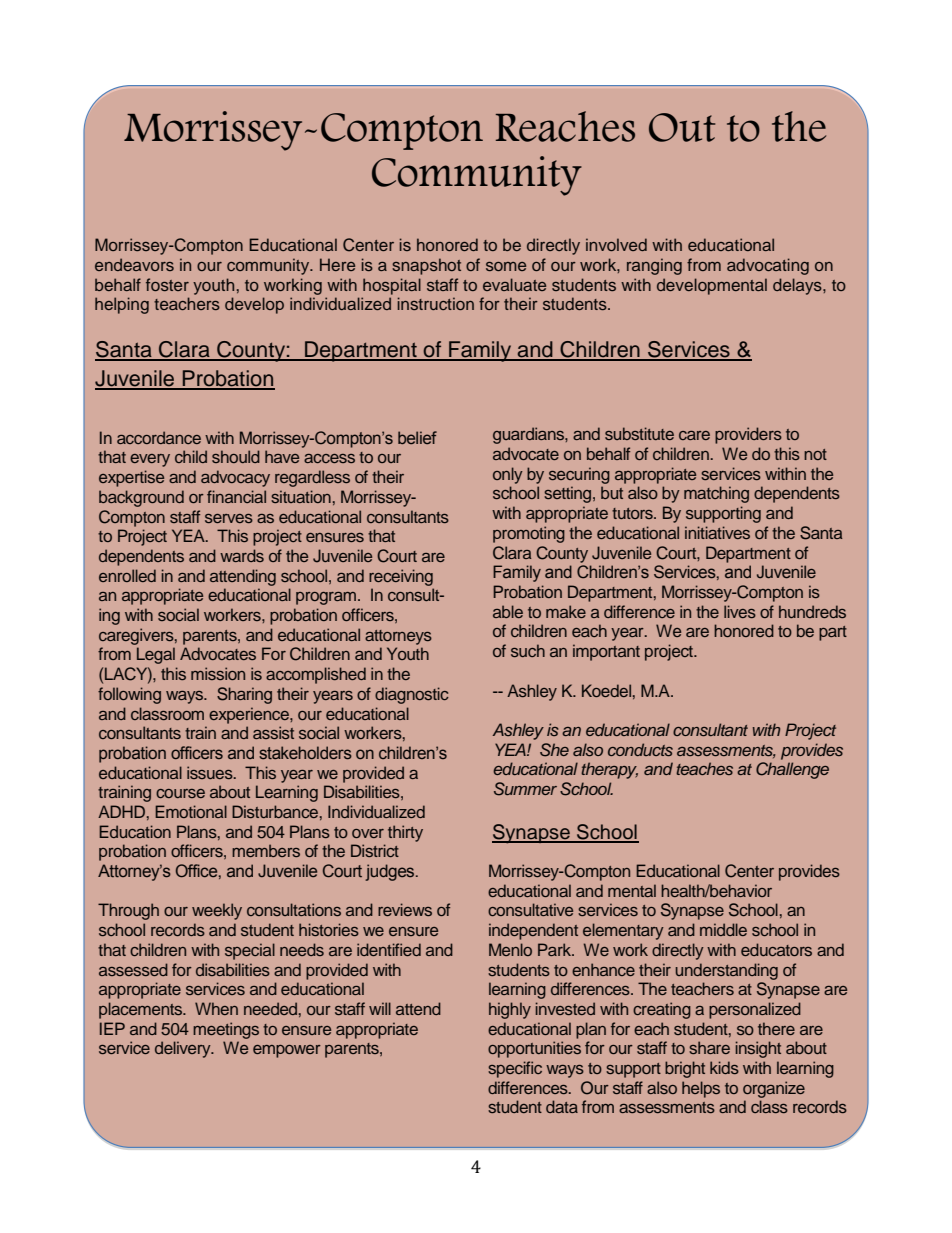 This screenshot has height=1233, width=952. I want to click on specific, so click(515, 1069).
